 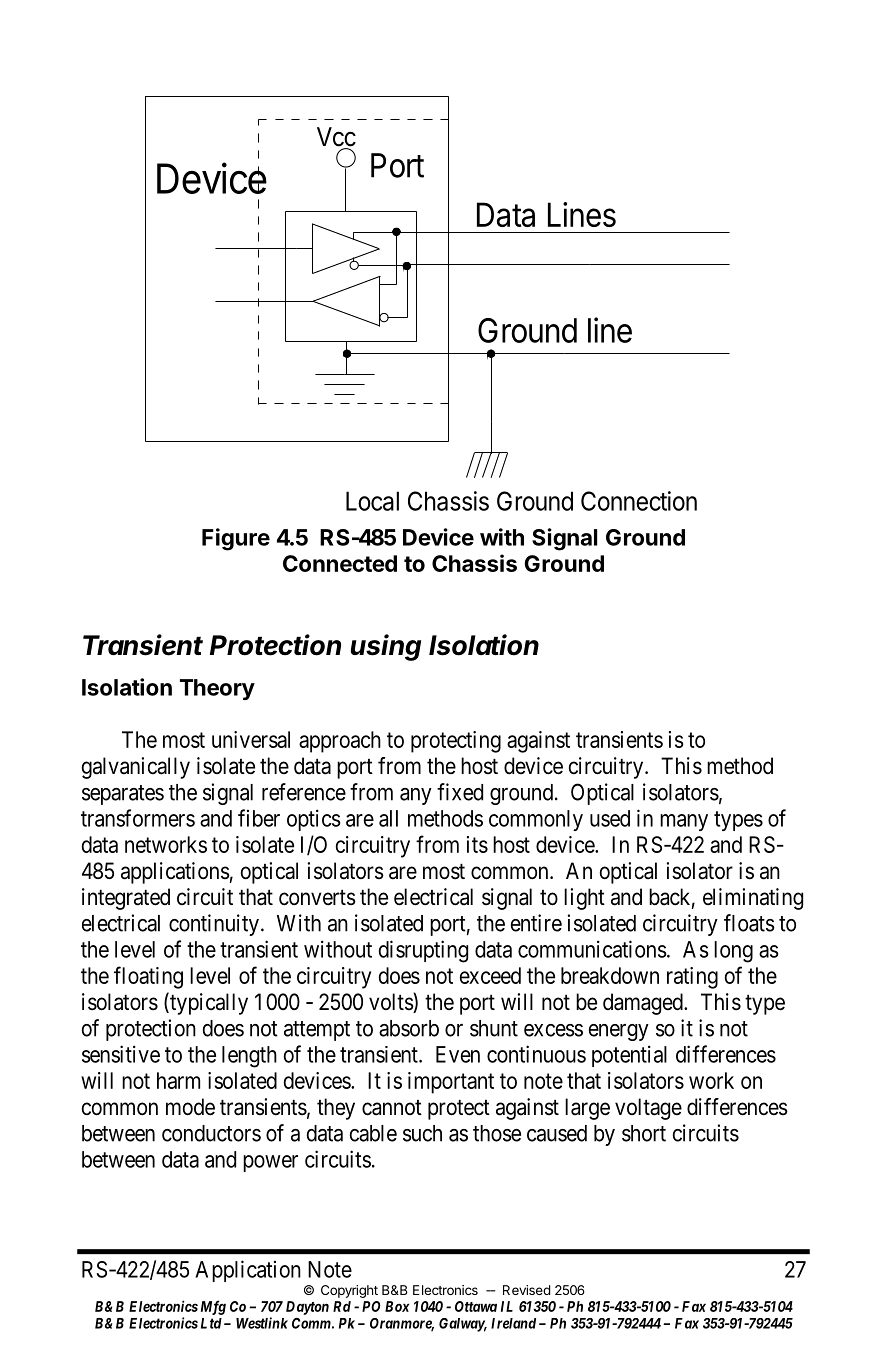 What do you see at coordinates (340, 563) in the screenshot?
I see `Connected` at bounding box center [340, 563].
